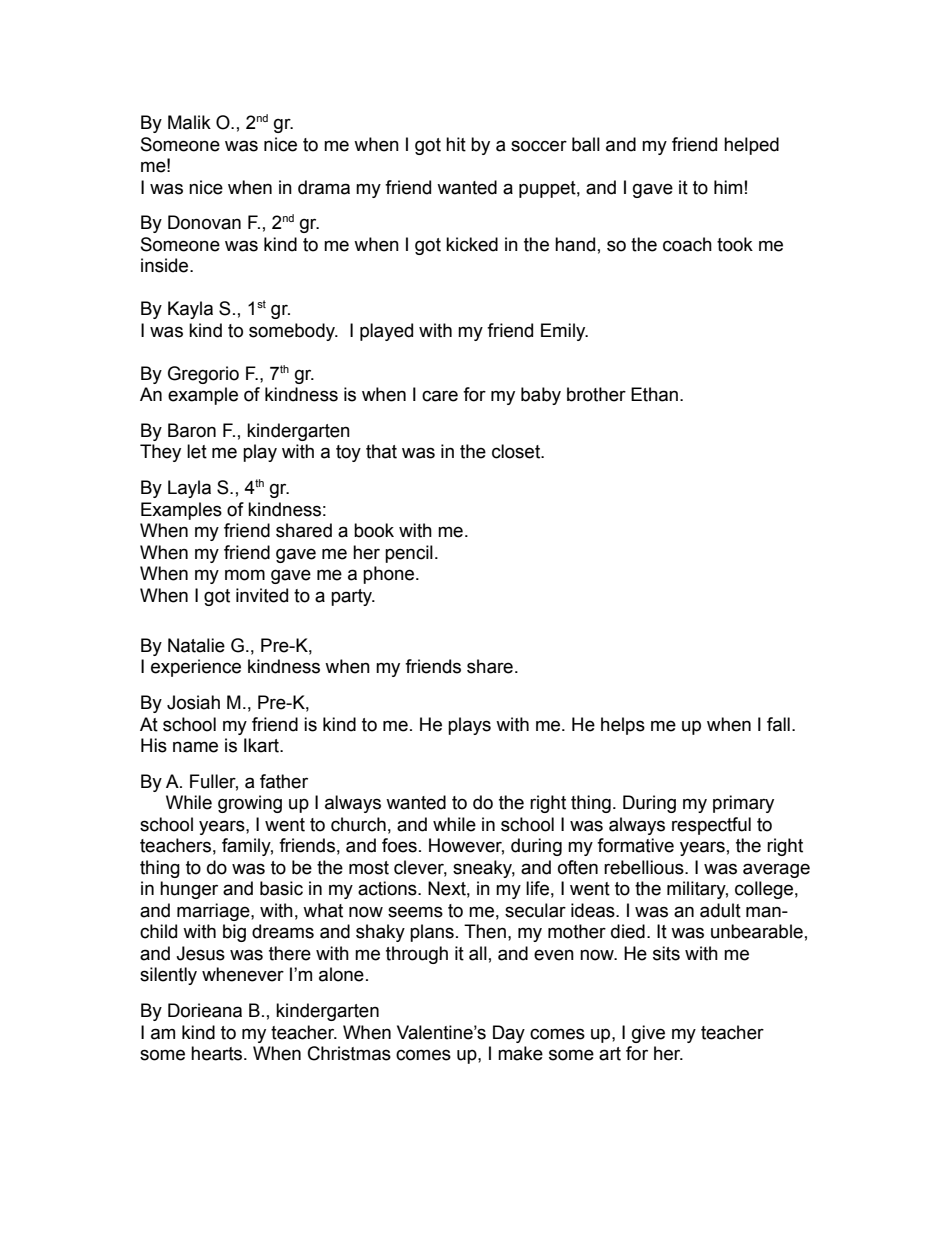  Describe the element at coordinates (409, 554) in the screenshot. I see `pencil` at that location.
